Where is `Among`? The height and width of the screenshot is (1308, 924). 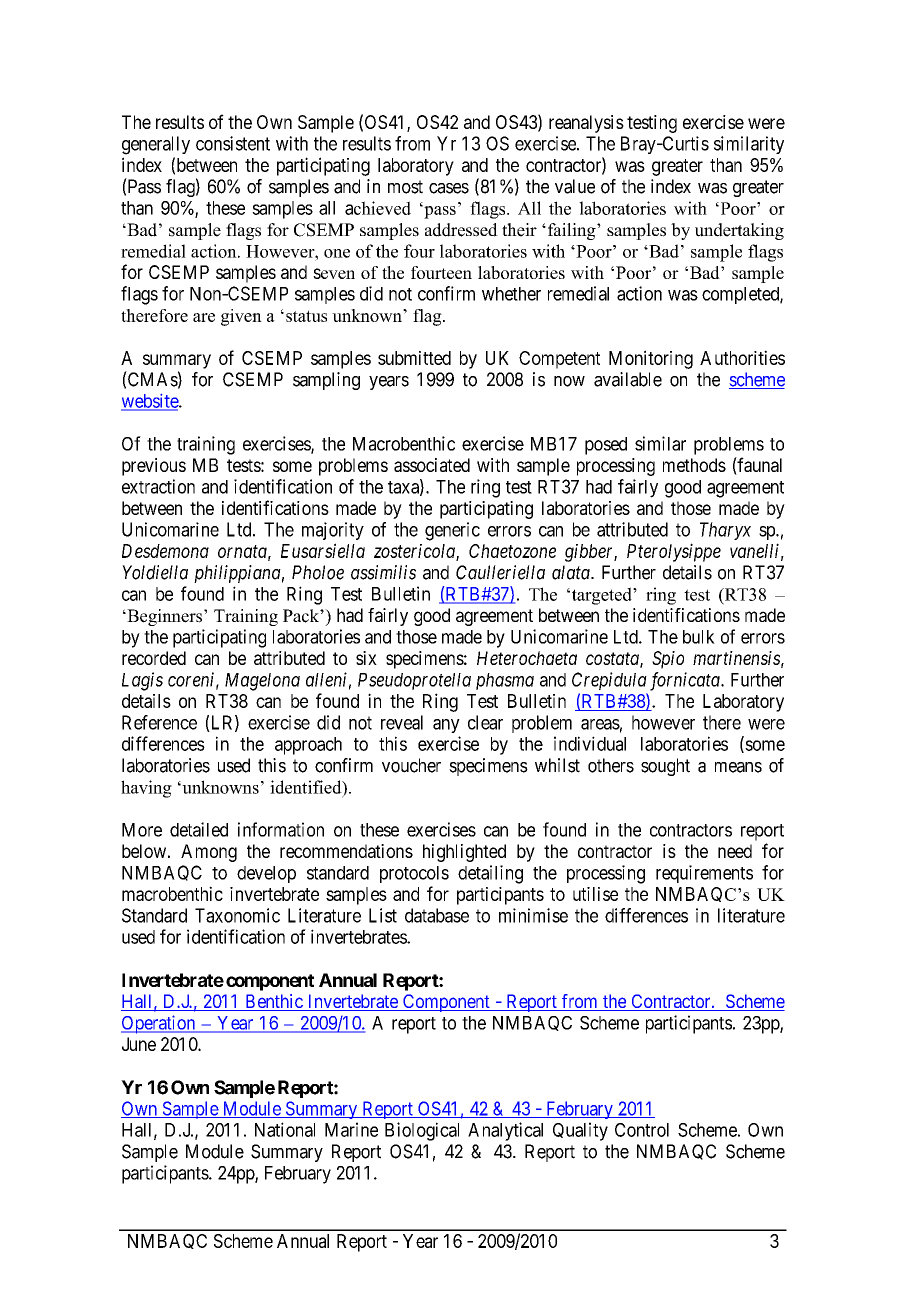
Among is located at coordinates (209, 853).
